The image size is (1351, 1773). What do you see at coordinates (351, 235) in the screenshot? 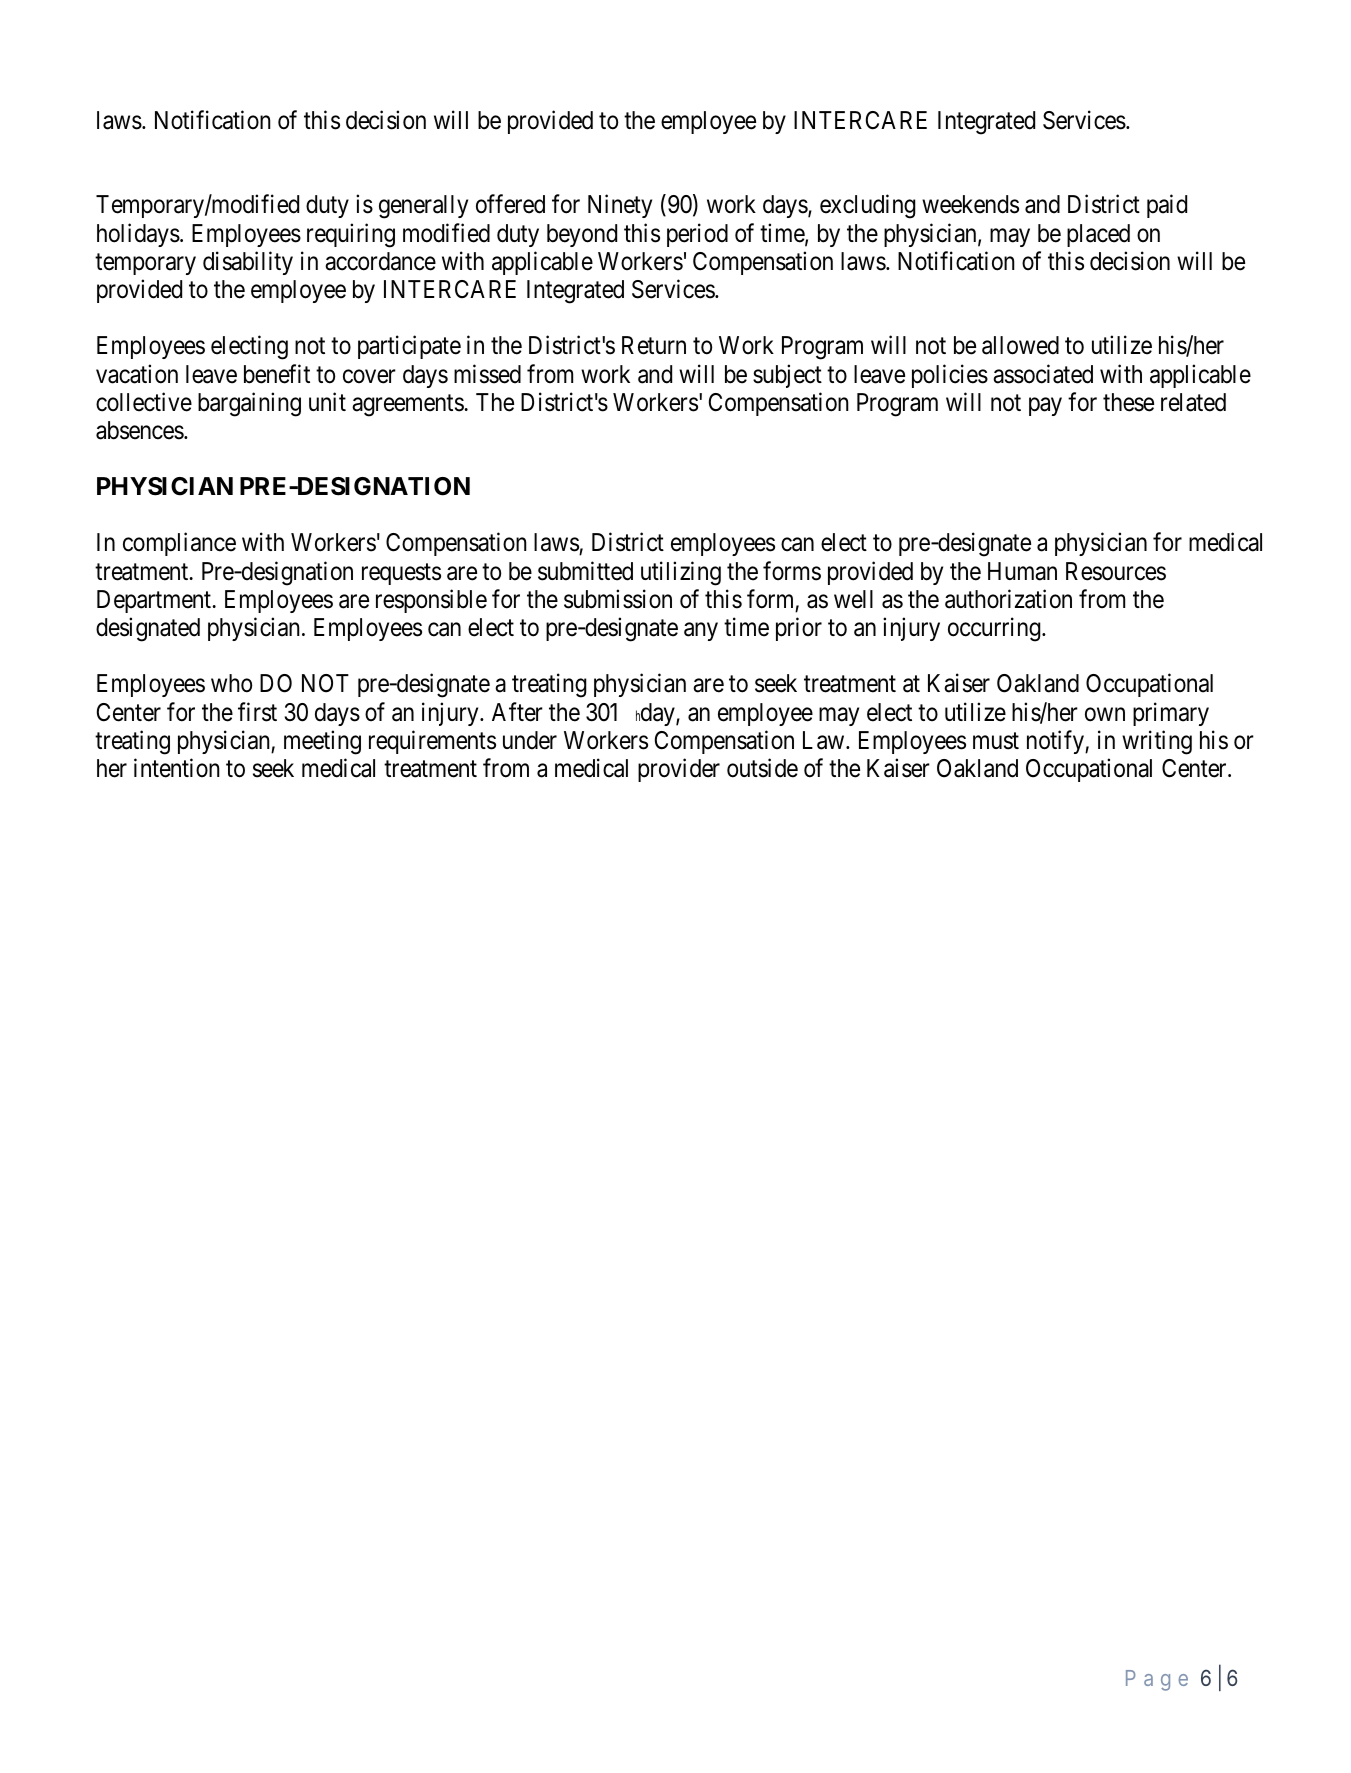
I see `requiring` at bounding box center [351, 235].
